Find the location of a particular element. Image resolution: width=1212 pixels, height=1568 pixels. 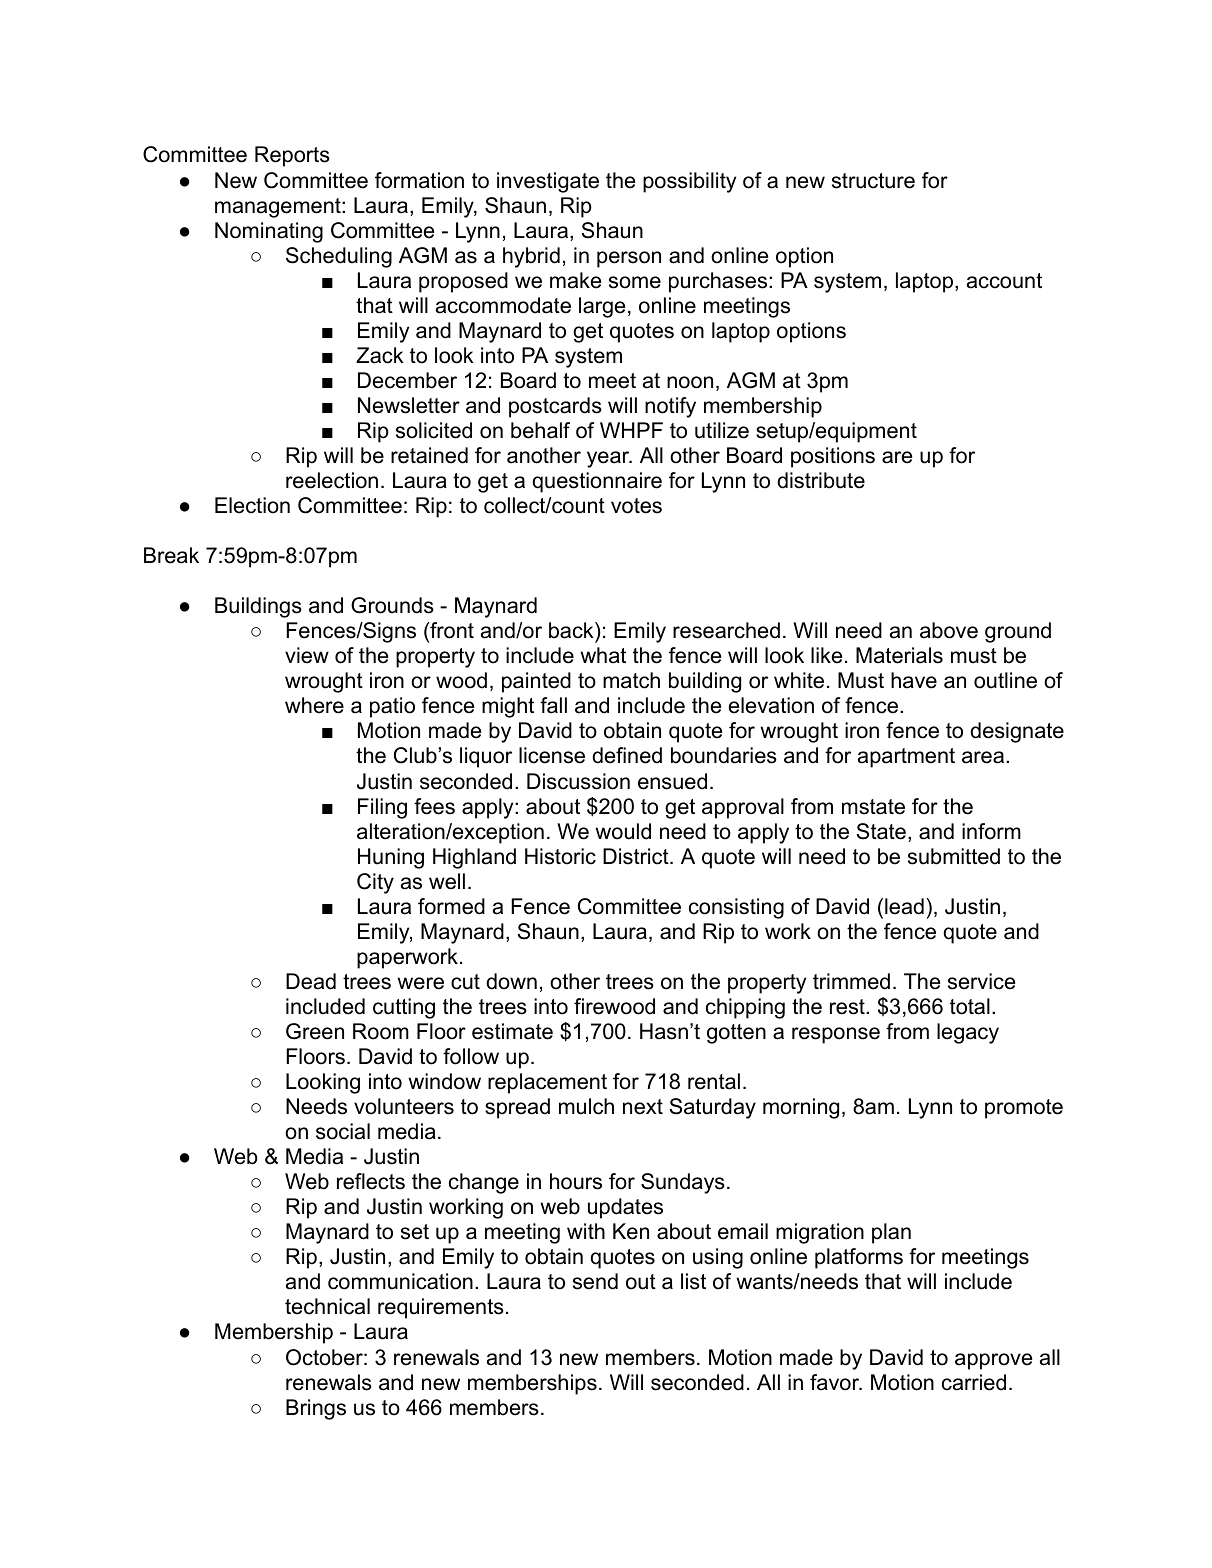

send is located at coordinates (595, 1281).
